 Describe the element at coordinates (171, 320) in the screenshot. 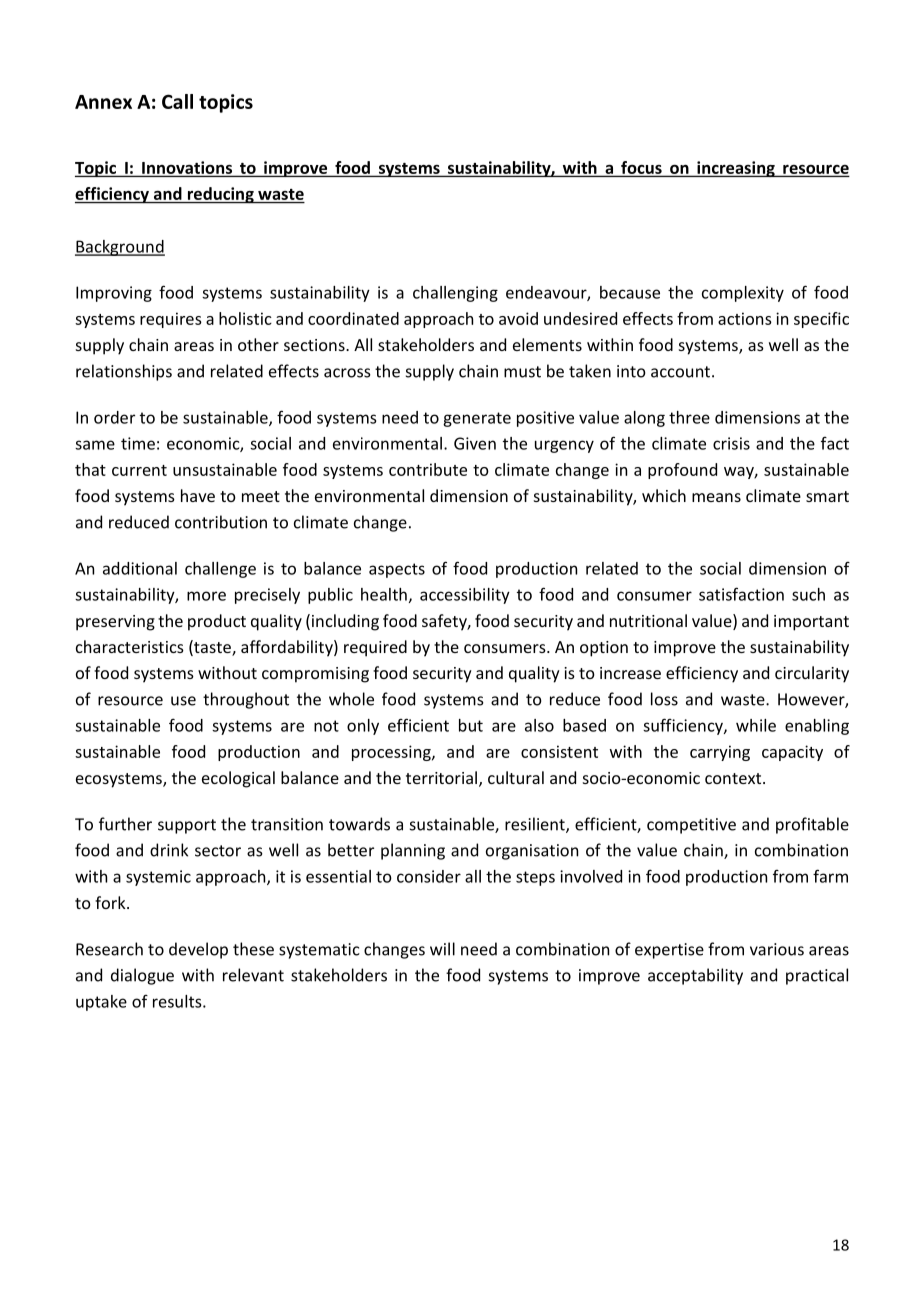

I see `requires` at that location.
